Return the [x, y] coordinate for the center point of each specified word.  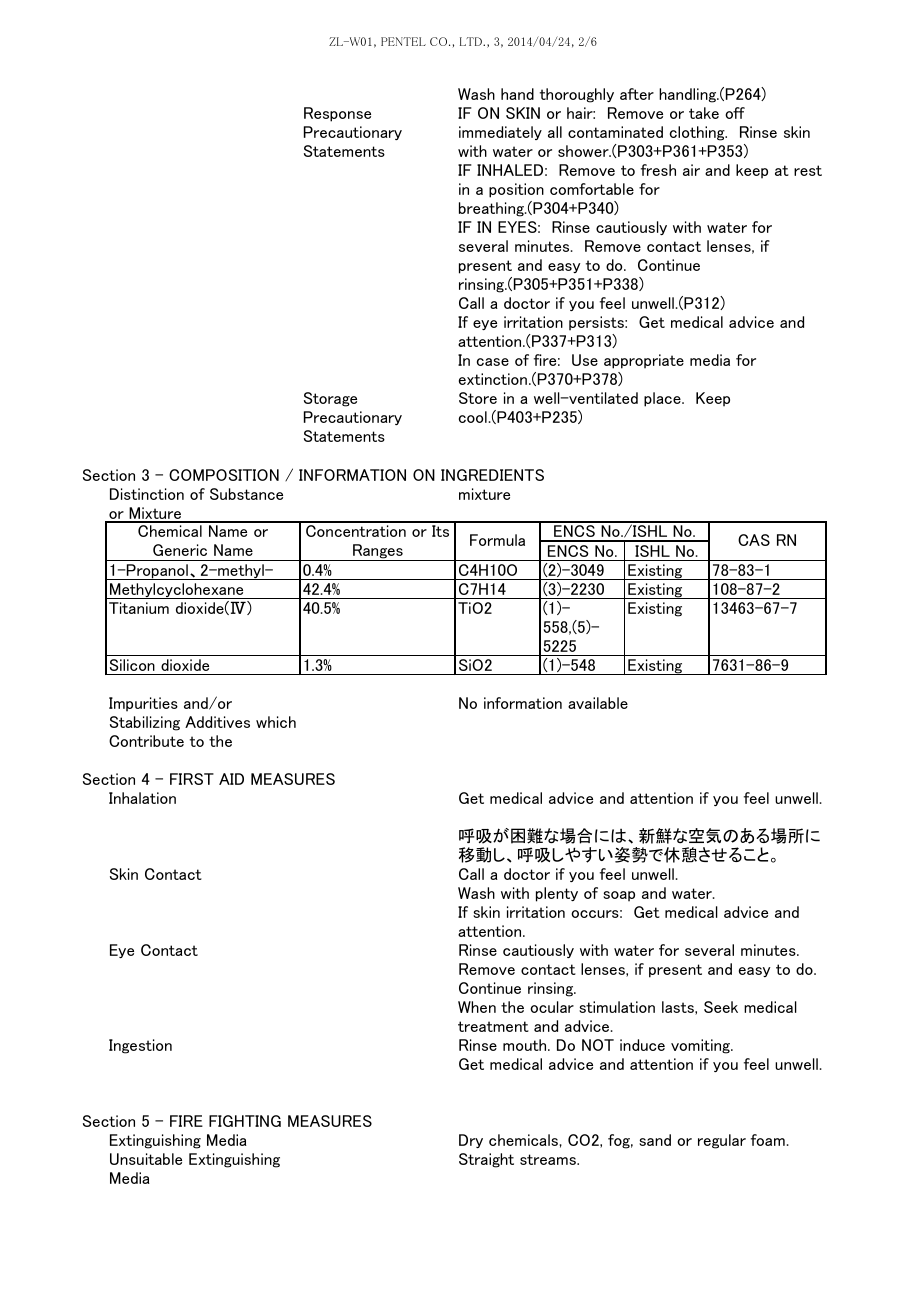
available [598, 703]
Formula [497, 540]
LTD [472, 41]
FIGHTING [245, 1121]
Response [337, 114]
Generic [180, 550]
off [735, 113]
